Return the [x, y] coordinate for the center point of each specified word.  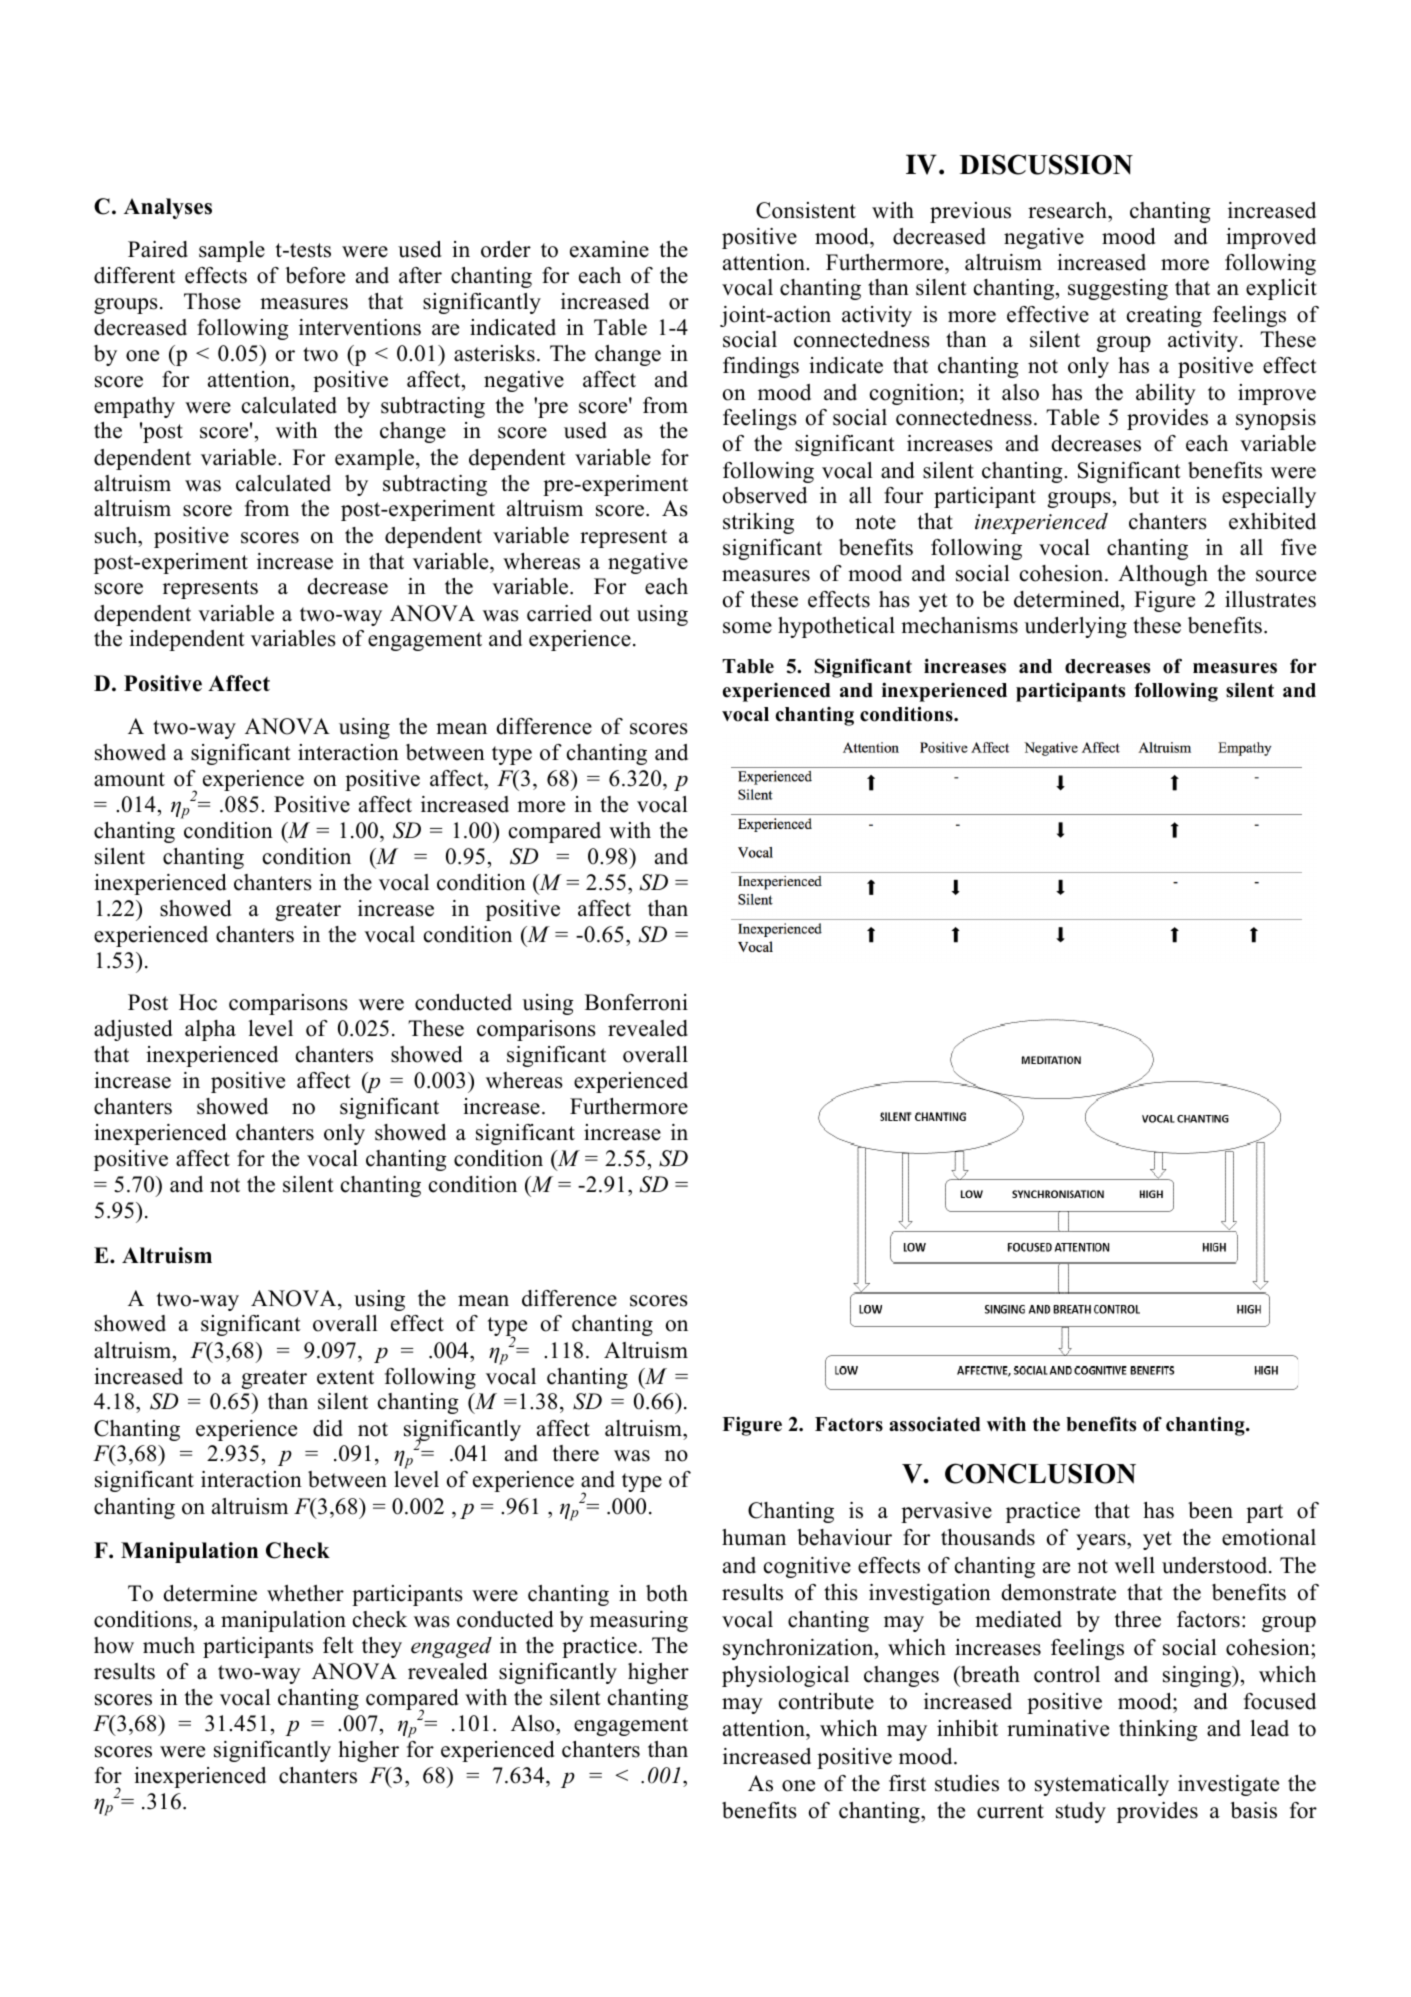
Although [1163, 575]
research [1068, 210]
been [1210, 1510]
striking [758, 523]
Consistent [806, 210]
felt [338, 1645]
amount [129, 779]
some [747, 628]
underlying [1075, 627]
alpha [210, 1030]
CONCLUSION [1040, 1473]
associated [935, 1424]
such [117, 535]
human [754, 1537]
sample [232, 251]
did [328, 1428]
